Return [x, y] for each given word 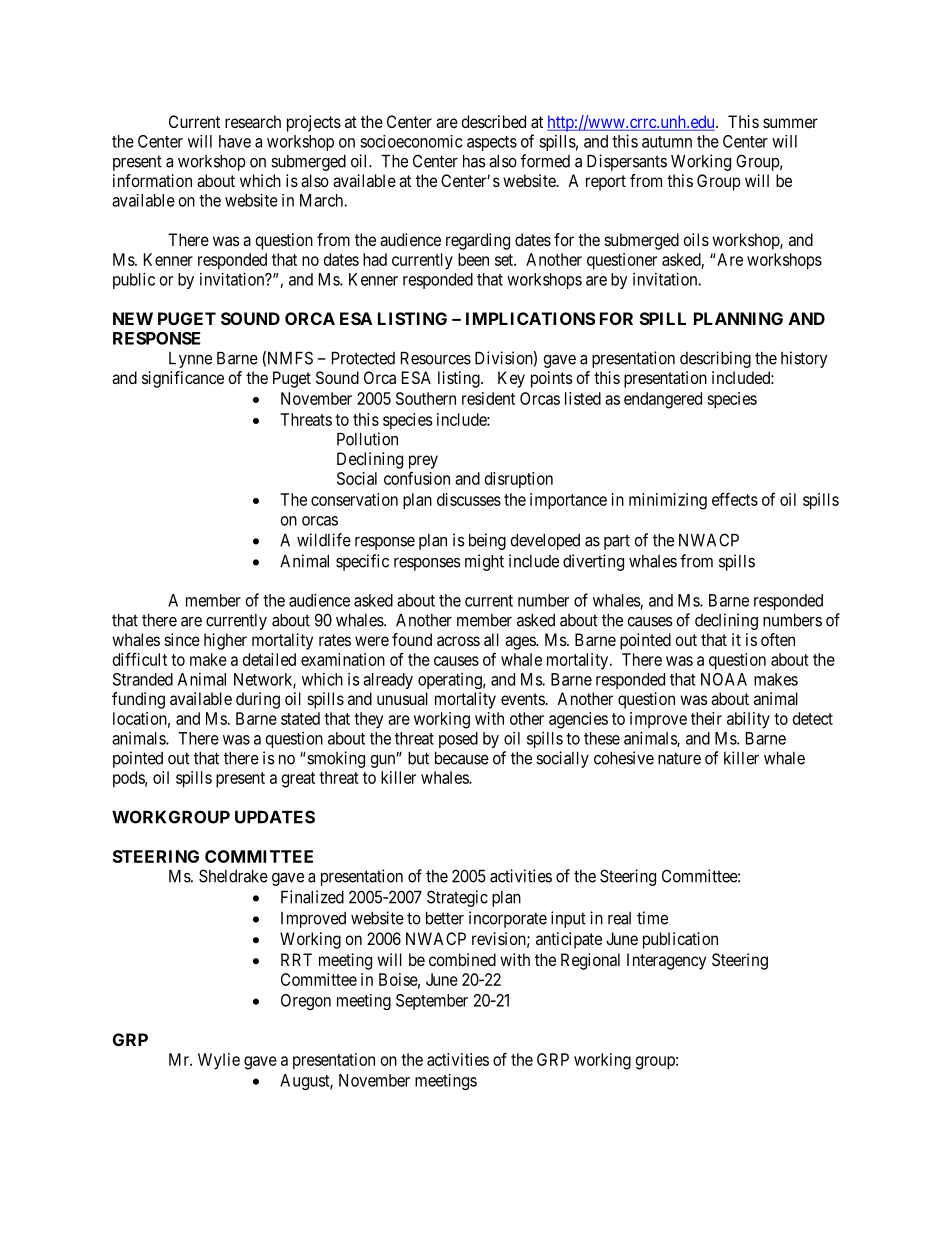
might [484, 562]
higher [225, 641]
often [778, 639]
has [474, 161]
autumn [667, 142]
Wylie [219, 1061]
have [235, 141]
